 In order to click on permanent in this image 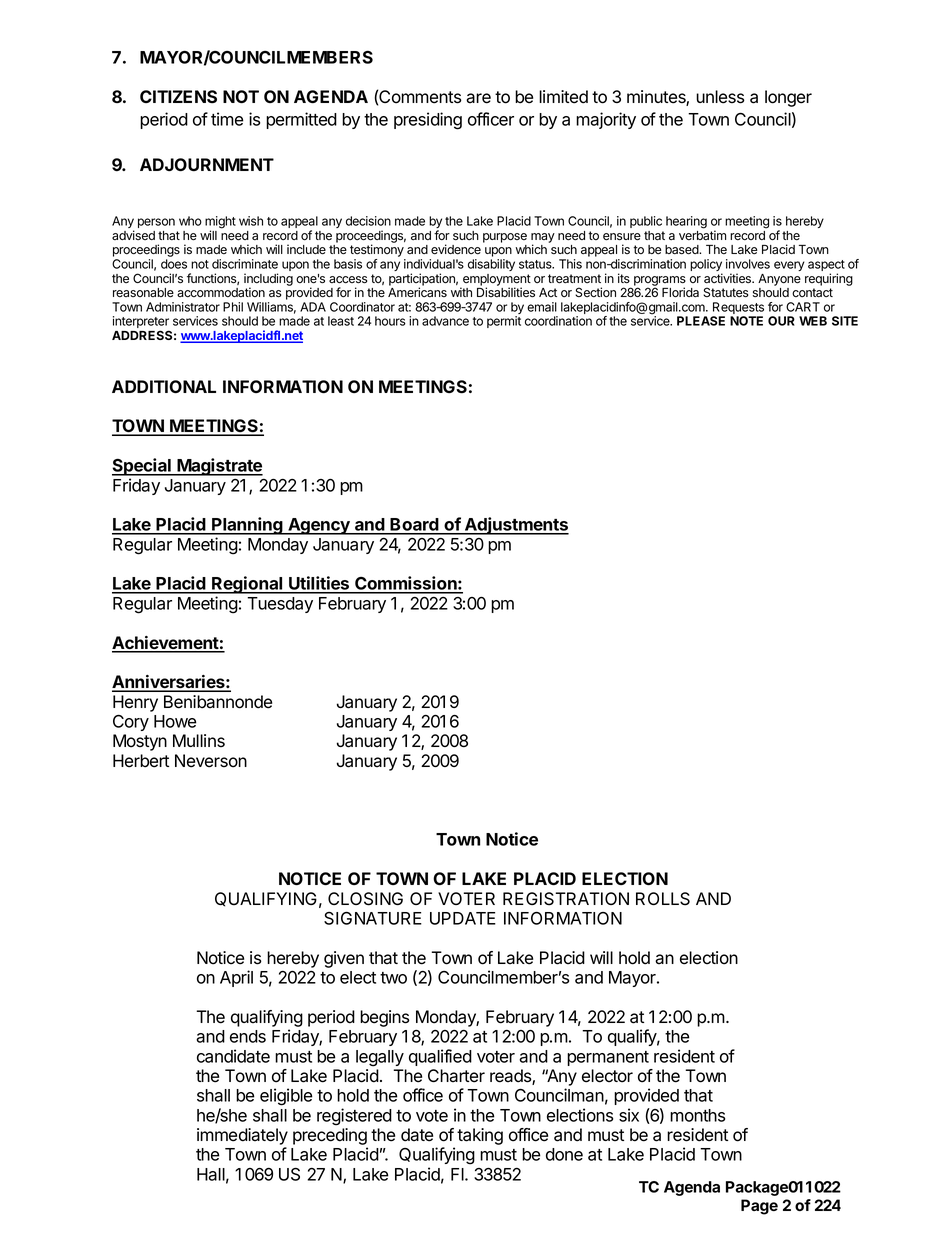, I will do `click(608, 1058)`.
